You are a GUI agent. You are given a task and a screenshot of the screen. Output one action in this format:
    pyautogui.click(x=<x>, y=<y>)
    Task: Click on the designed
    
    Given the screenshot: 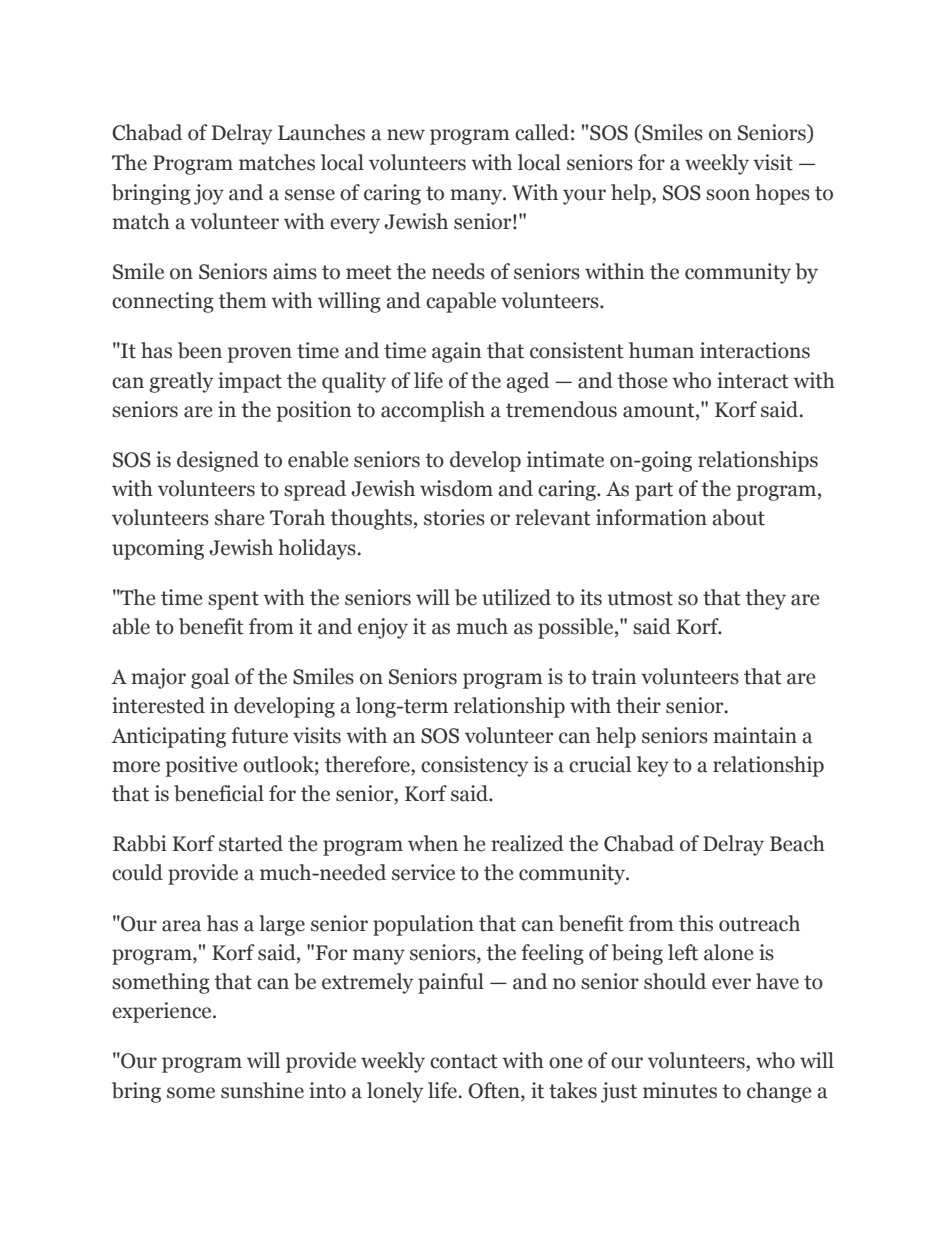 What is the action you would take?
    pyautogui.click(x=218, y=461)
